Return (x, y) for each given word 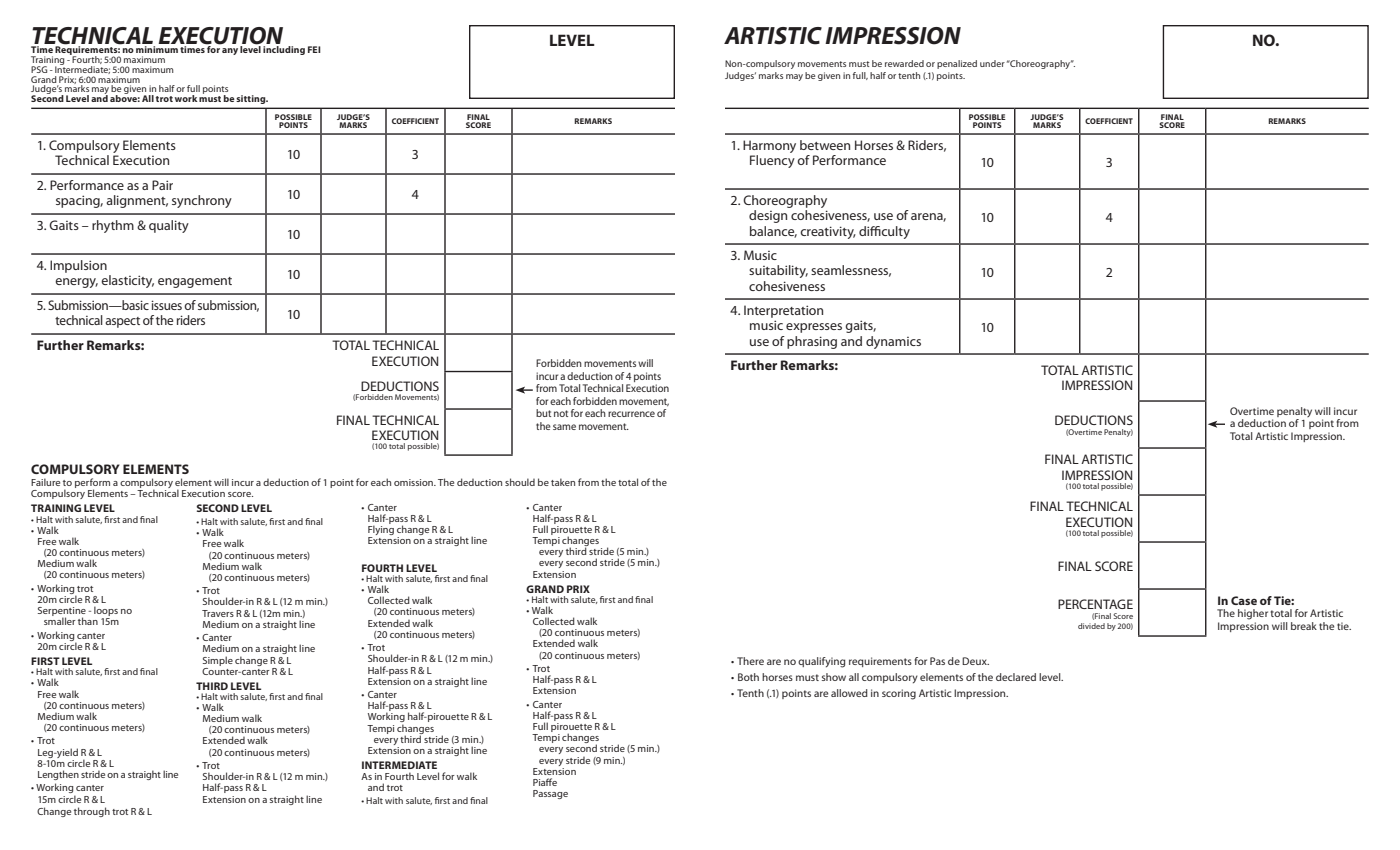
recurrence (631, 414)
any (230, 51)
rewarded (904, 63)
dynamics (893, 342)
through (92, 812)
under (992, 63)
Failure (45, 482)
